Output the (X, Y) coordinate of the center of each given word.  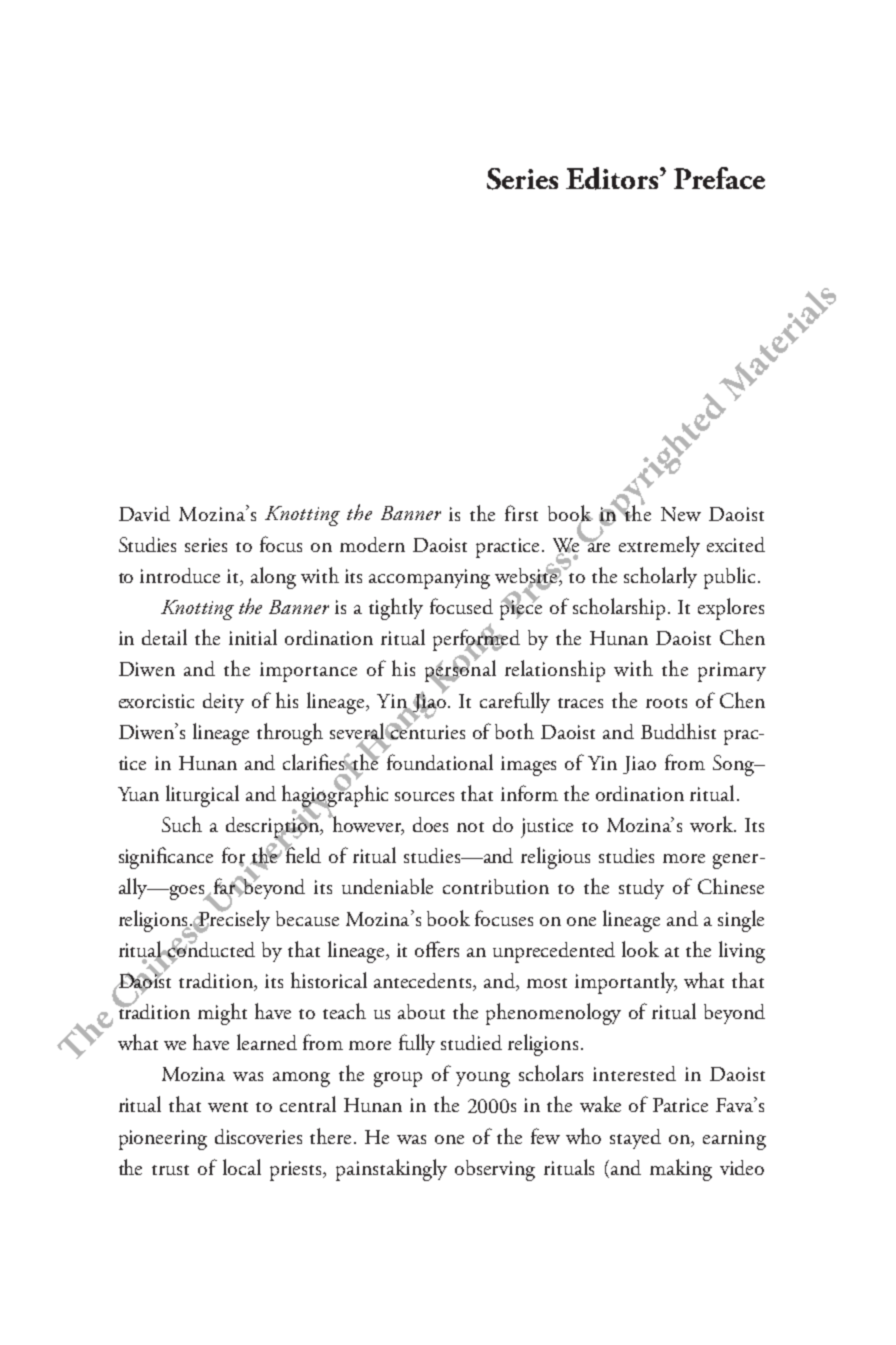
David (144, 513)
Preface (719, 178)
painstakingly (391, 1170)
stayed (635, 1139)
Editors (613, 178)
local (242, 1167)
